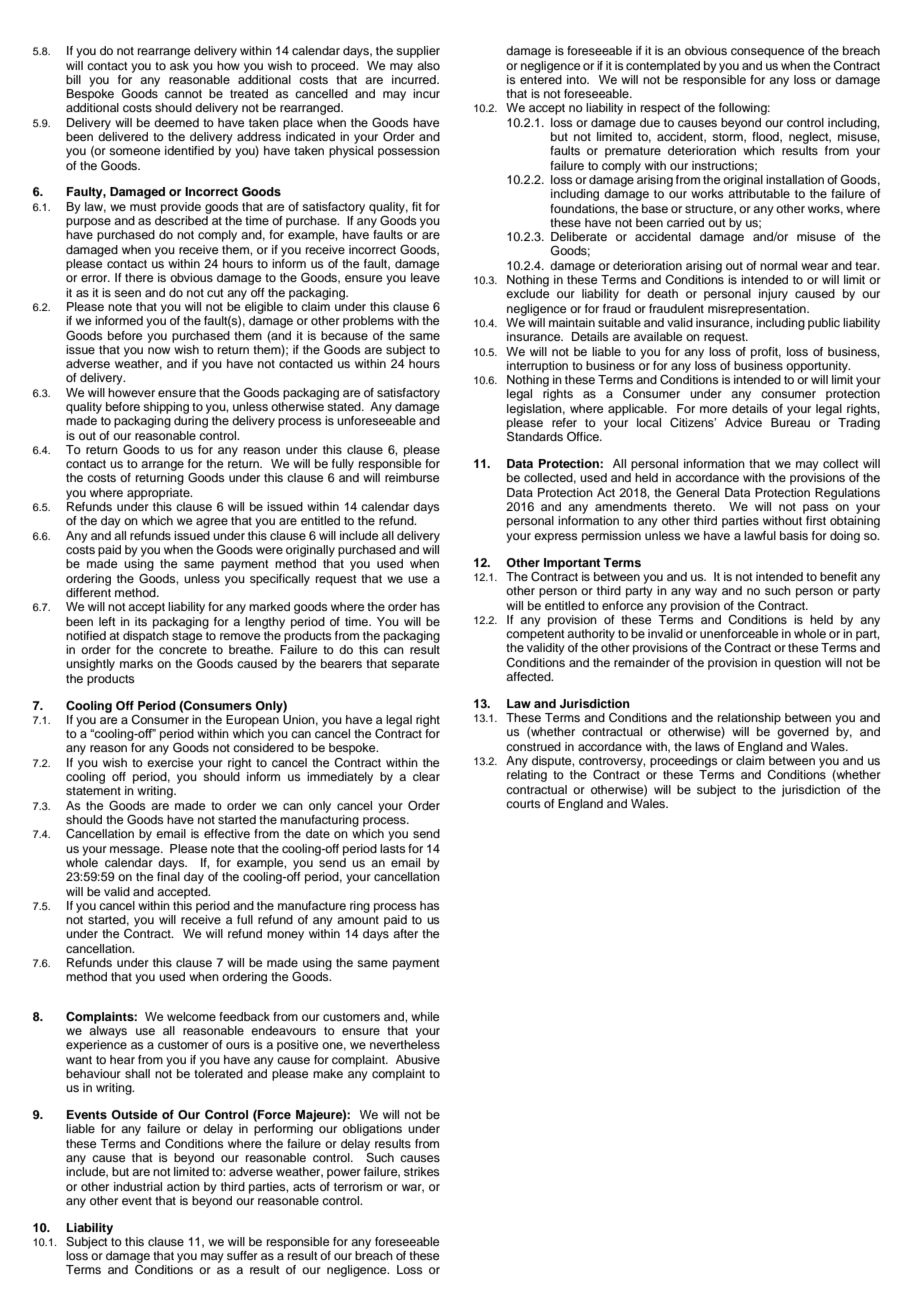 The height and width of the screenshot is (1309, 924). What do you see at coordinates (428, 65) in the screenshot?
I see `also` at bounding box center [428, 65].
